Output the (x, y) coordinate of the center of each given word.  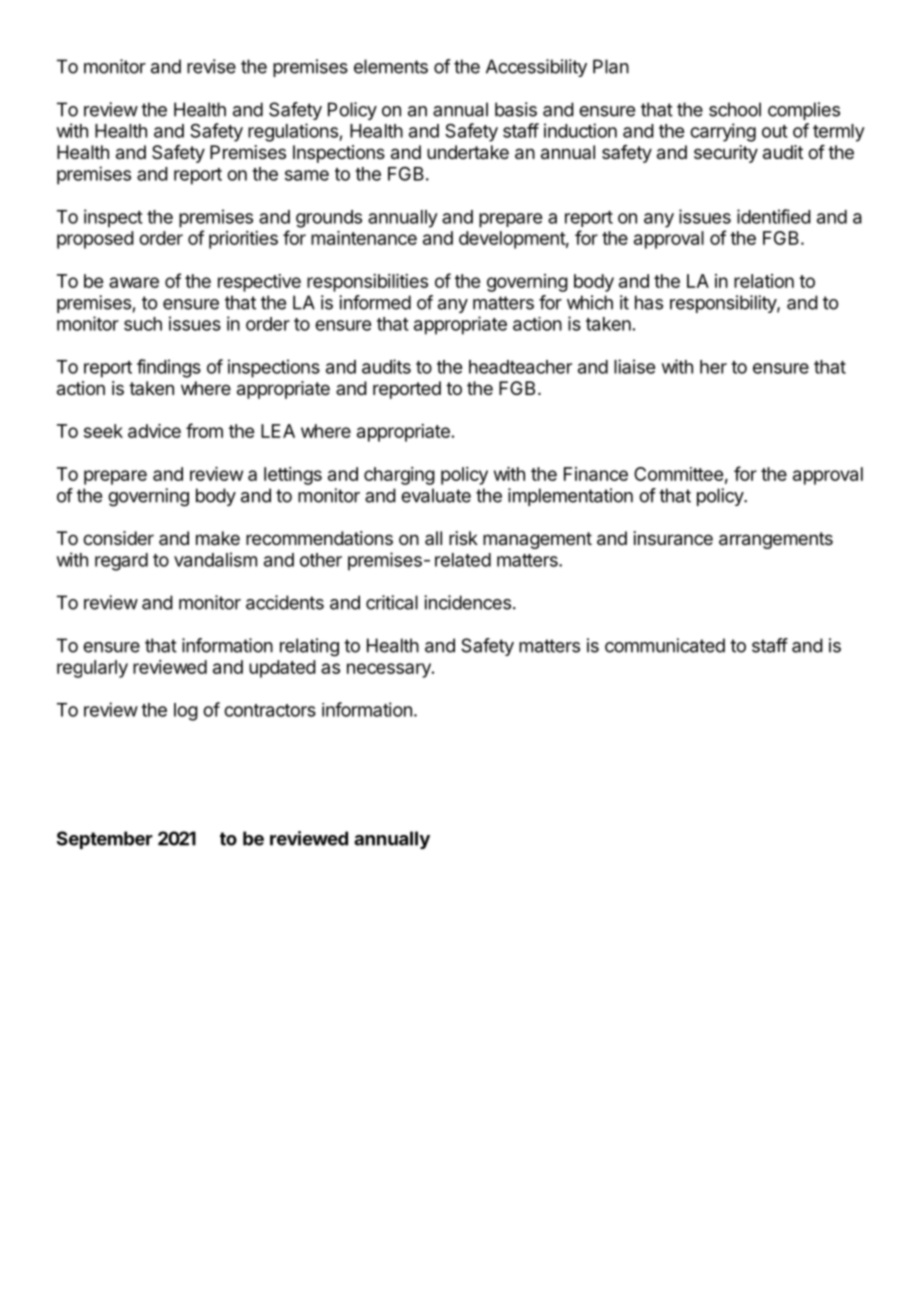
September (105, 840)
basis (516, 109)
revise (211, 66)
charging (399, 476)
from (204, 430)
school (735, 109)
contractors (270, 710)
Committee (678, 474)
